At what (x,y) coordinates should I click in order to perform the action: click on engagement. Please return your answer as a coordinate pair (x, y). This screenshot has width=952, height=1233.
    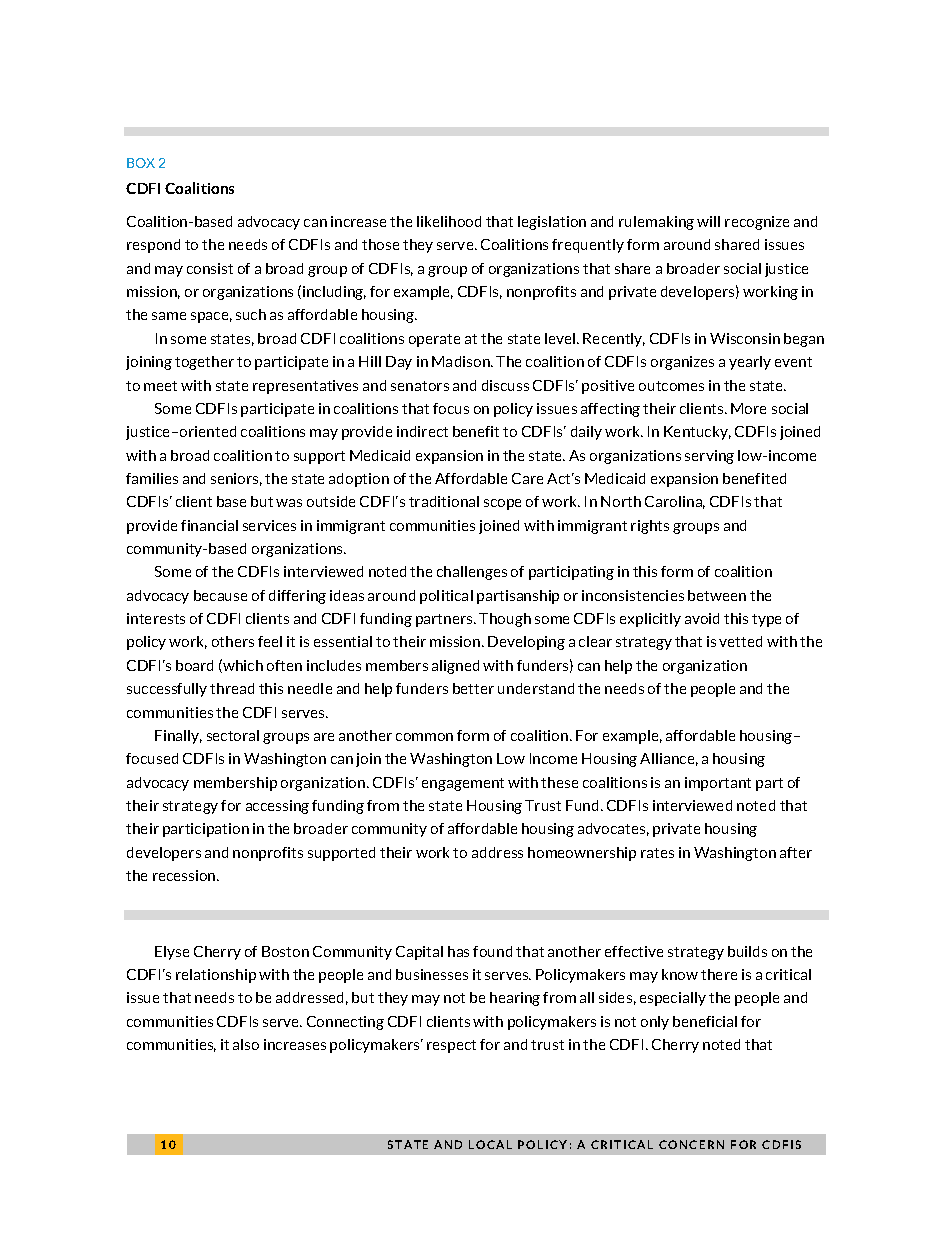
    Looking at the image, I should click on (463, 784).
